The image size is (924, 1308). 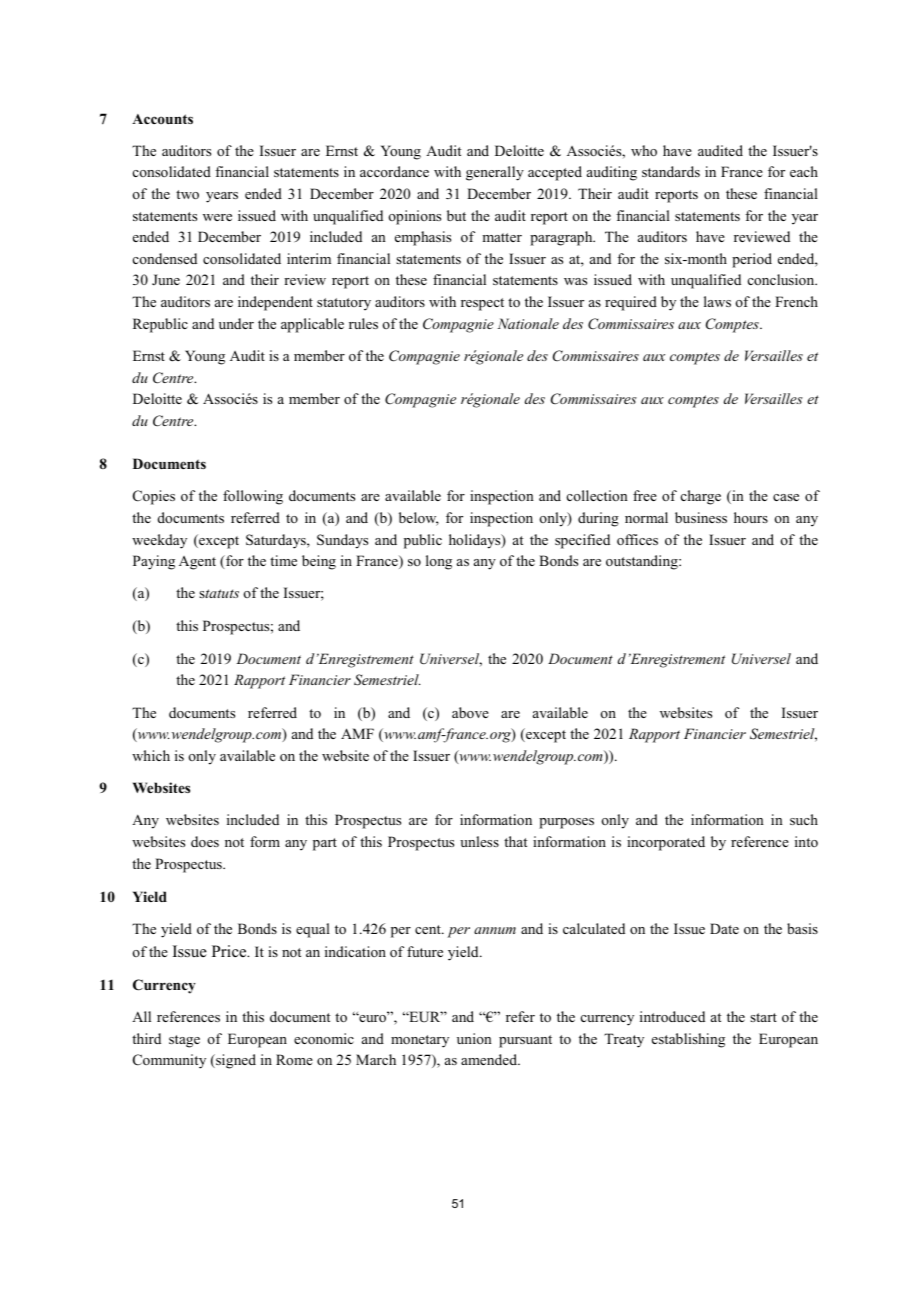 What do you see at coordinates (671, 171) in the screenshot?
I see `standards` at bounding box center [671, 171].
